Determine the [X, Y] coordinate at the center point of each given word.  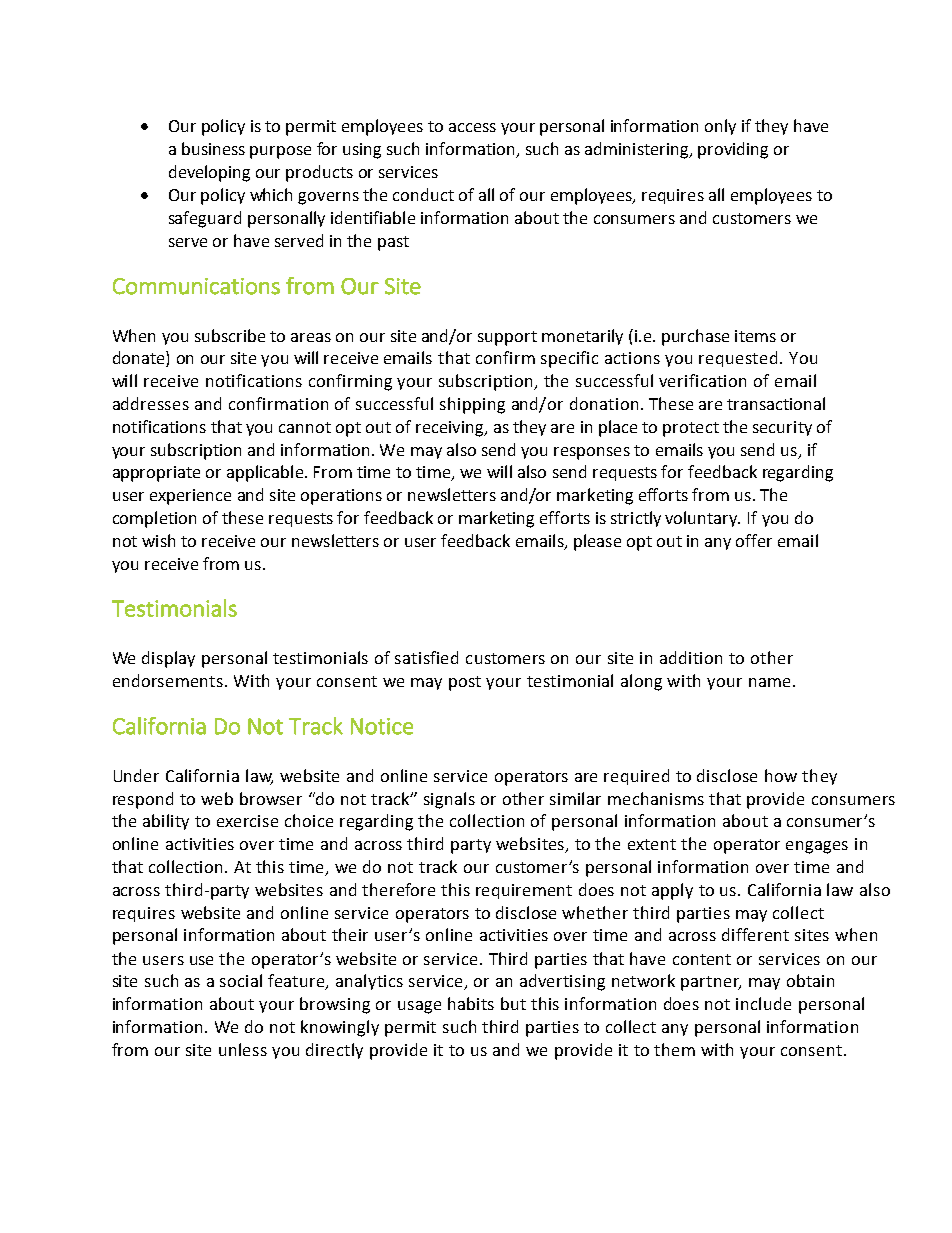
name [769, 682]
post [465, 683]
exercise [247, 821]
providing [733, 150]
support [507, 338]
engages [817, 847]
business [213, 148]
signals [449, 800]
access [472, 127]
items [755, 336]
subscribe [230, 335]
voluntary [702, 519]
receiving [451, 429]
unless [243, 1049]
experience [190, 497]
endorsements [169, 680]
